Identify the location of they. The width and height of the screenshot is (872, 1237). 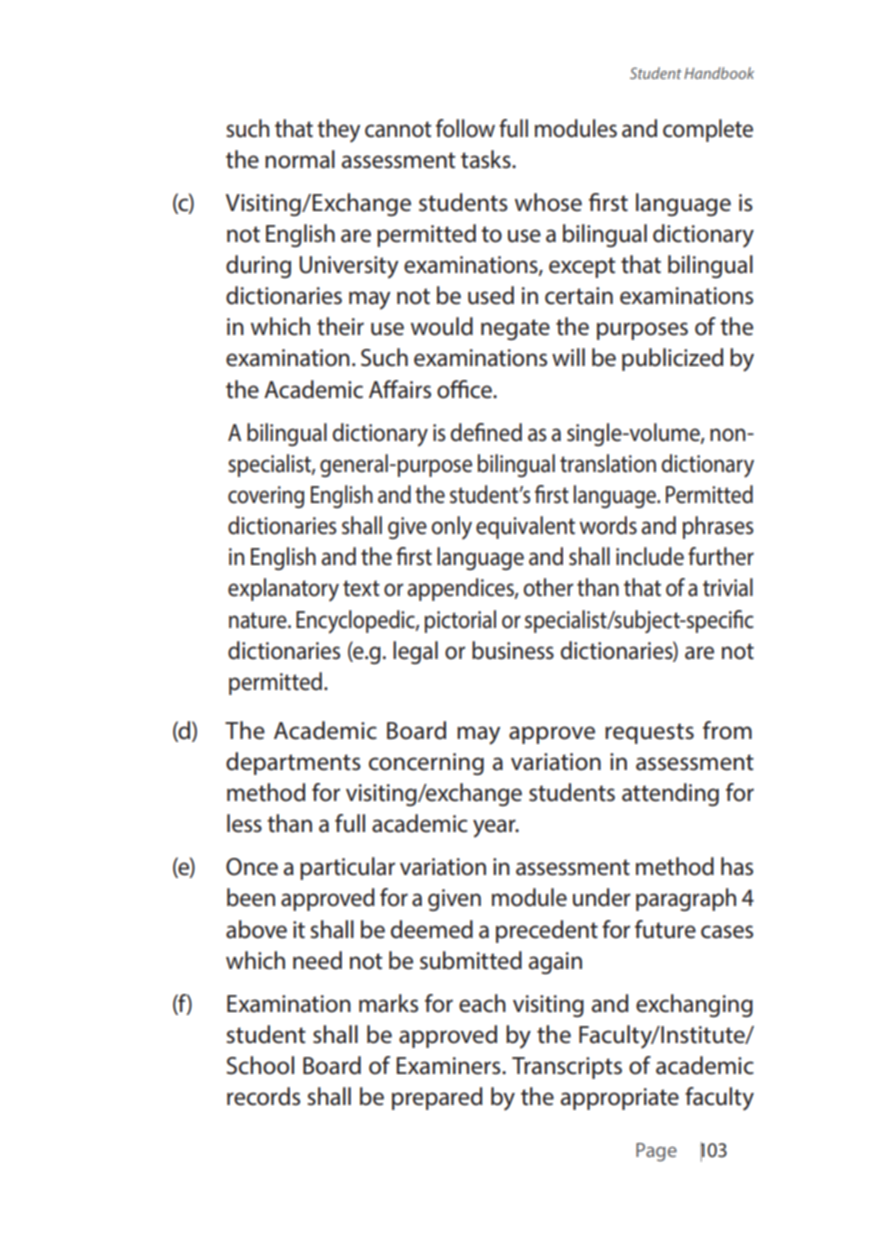
(338, 131).
